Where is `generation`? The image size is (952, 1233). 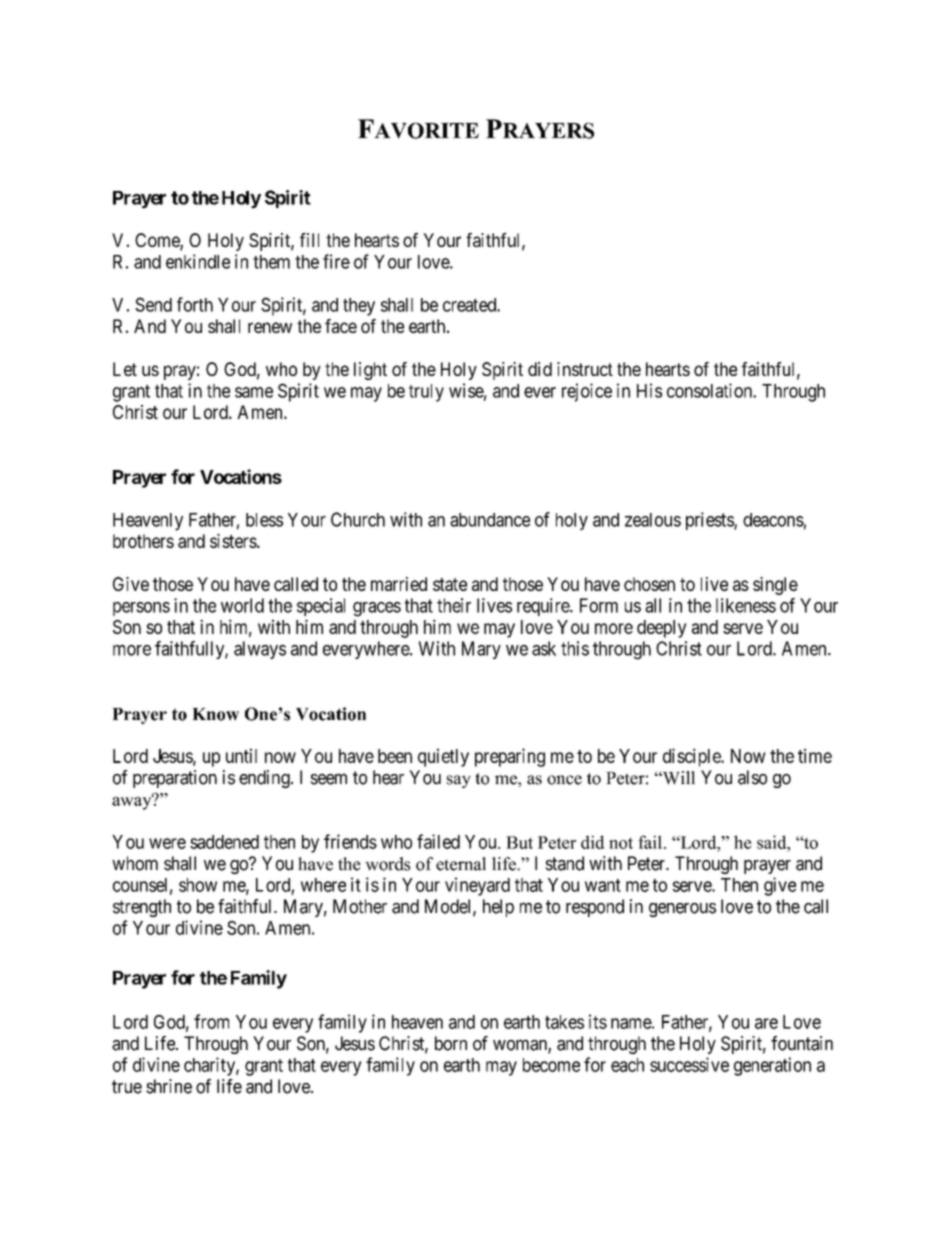 generation is located at coordinates (772, 1066).
